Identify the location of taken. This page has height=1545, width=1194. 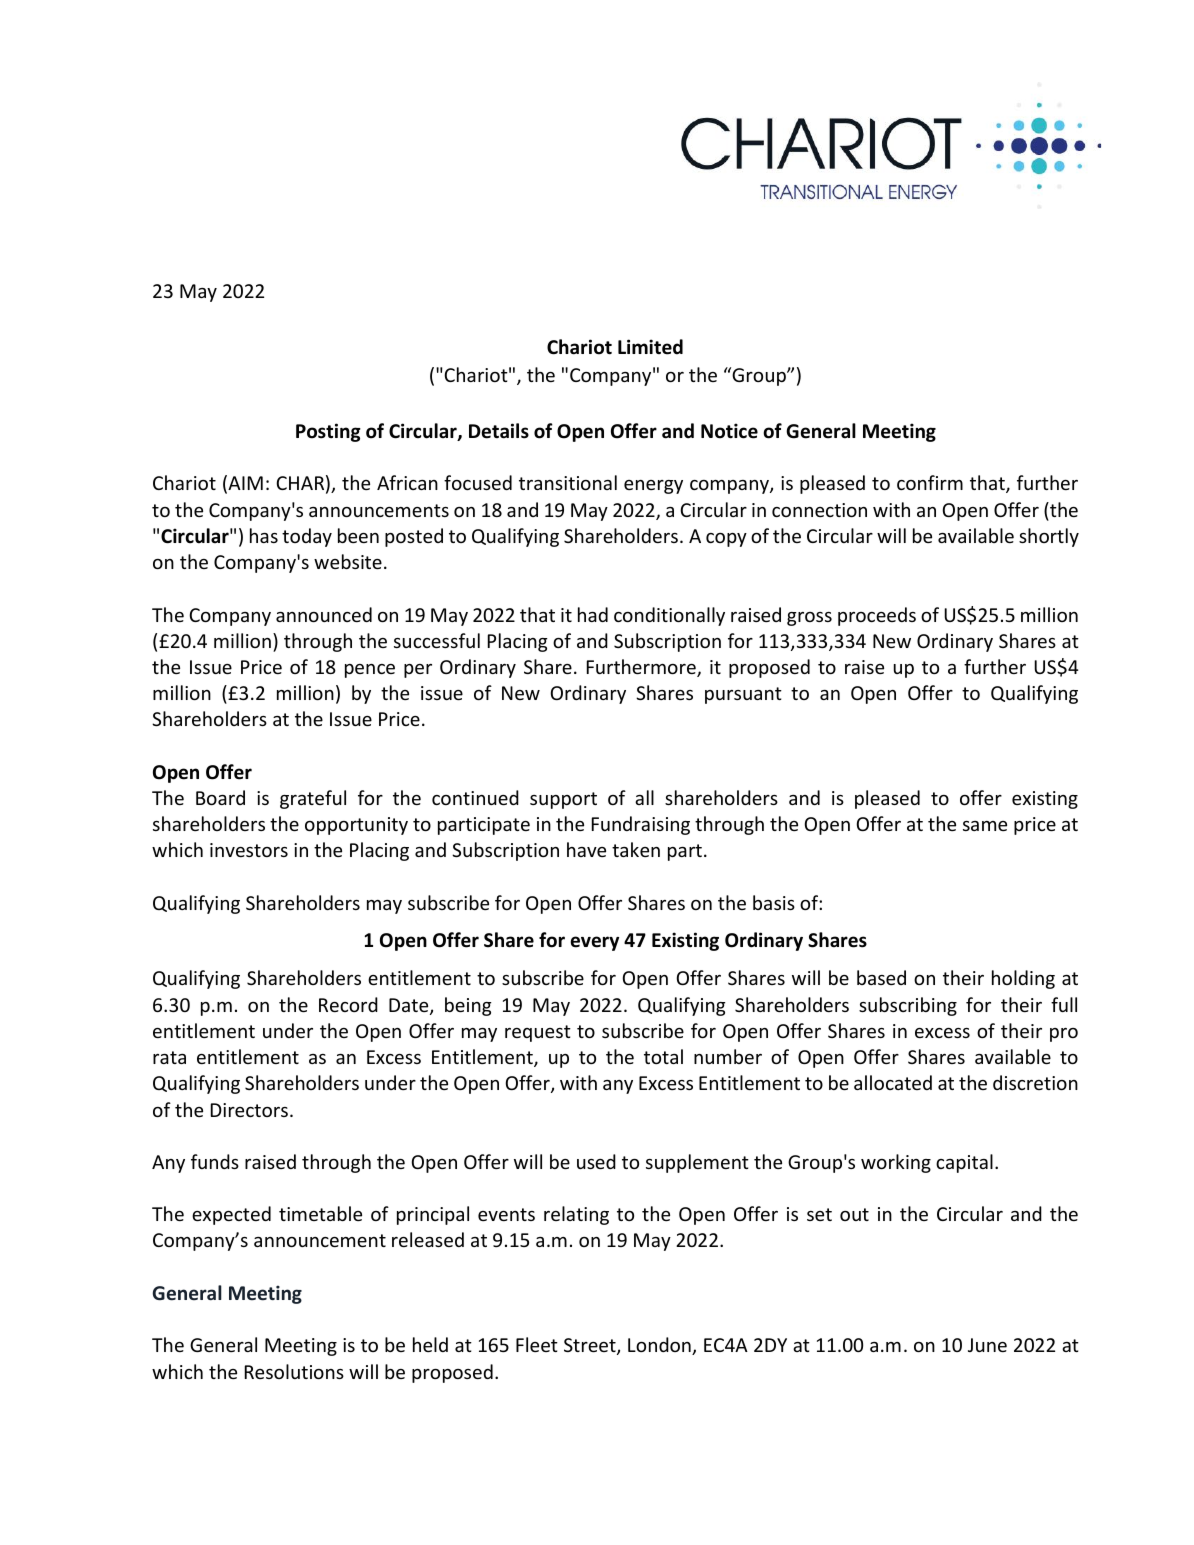
(636, 849).
